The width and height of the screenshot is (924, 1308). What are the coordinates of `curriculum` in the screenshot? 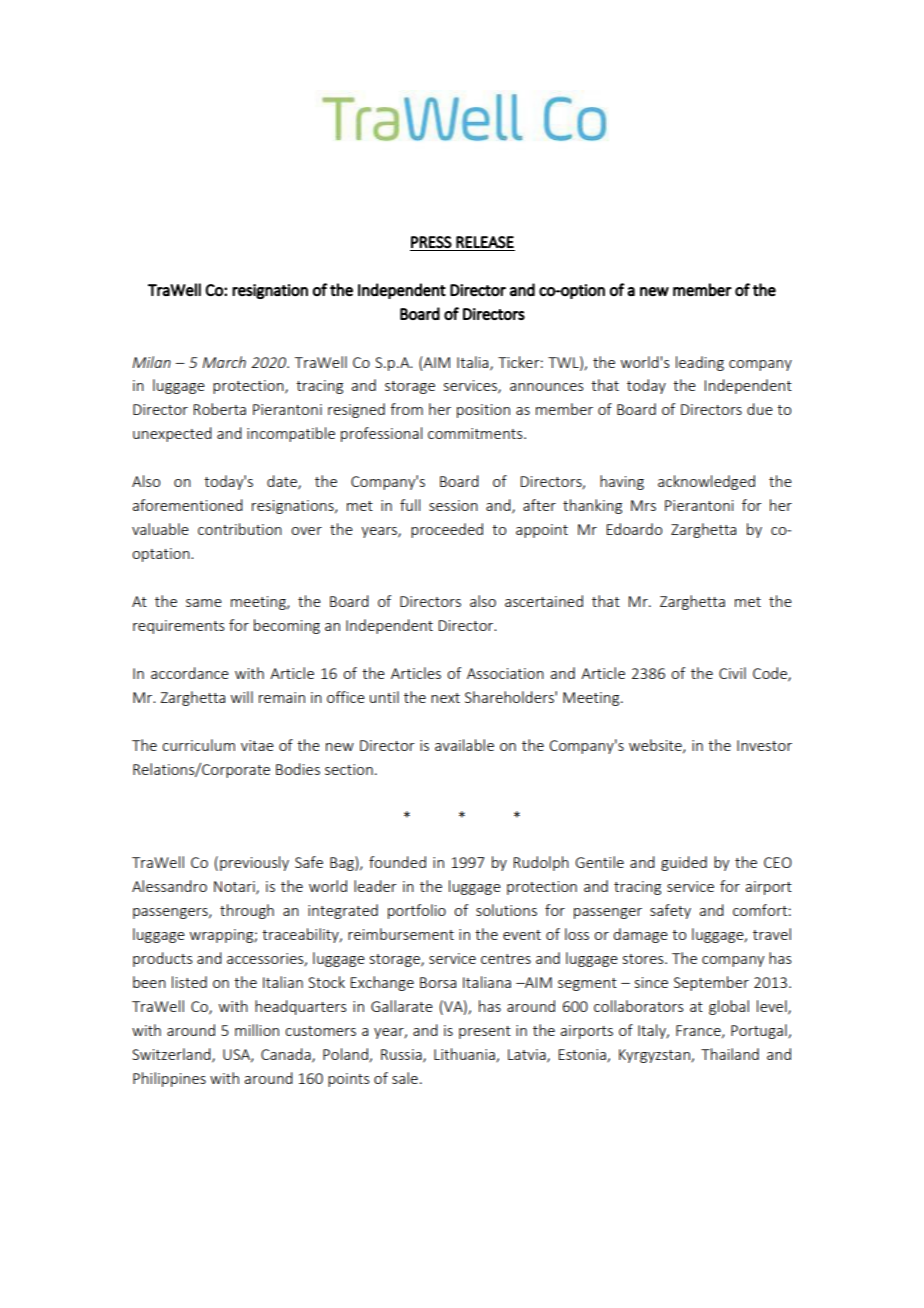 It's located at (198, 745).
